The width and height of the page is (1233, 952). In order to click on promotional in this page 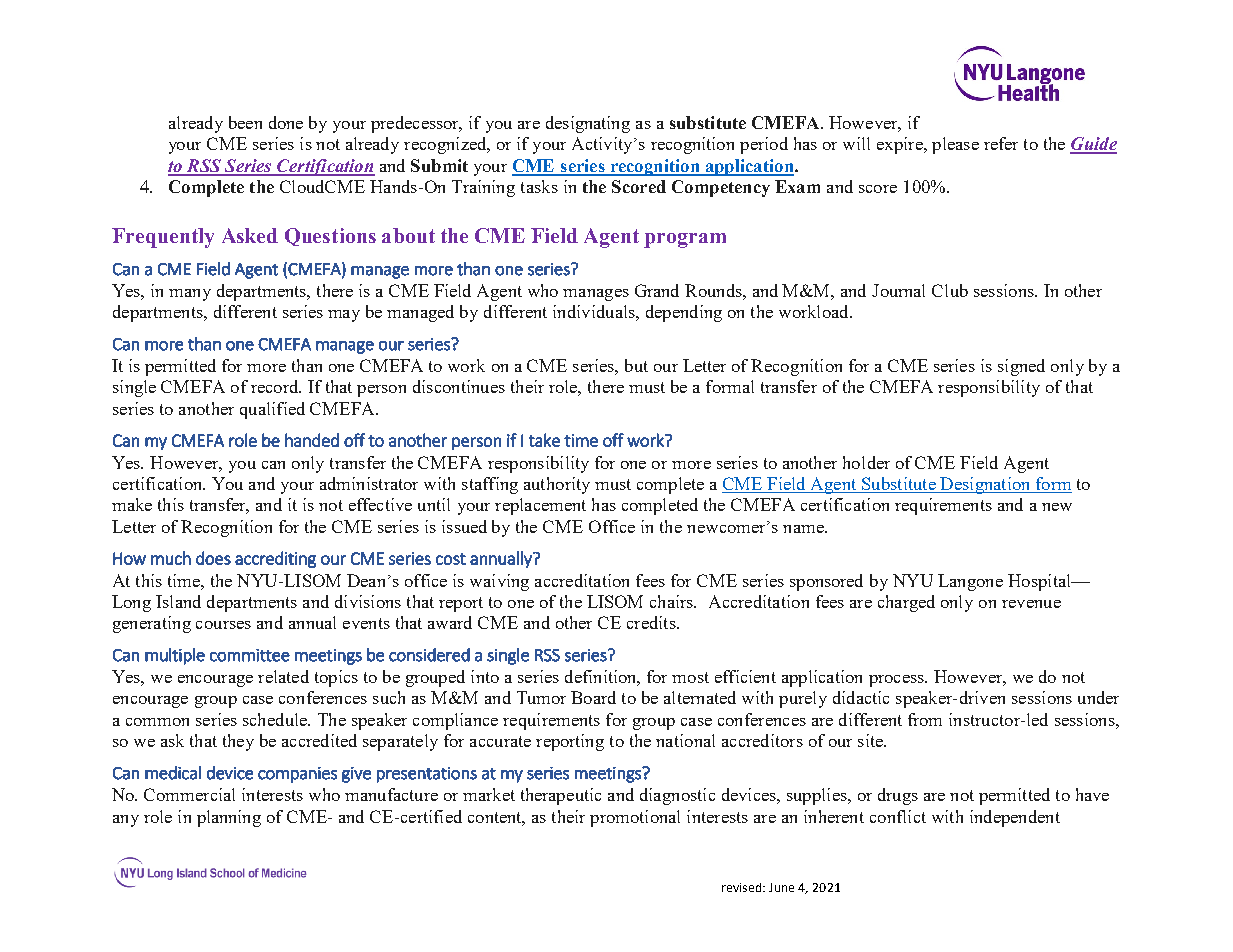, I will do `click(635, 818)`.
